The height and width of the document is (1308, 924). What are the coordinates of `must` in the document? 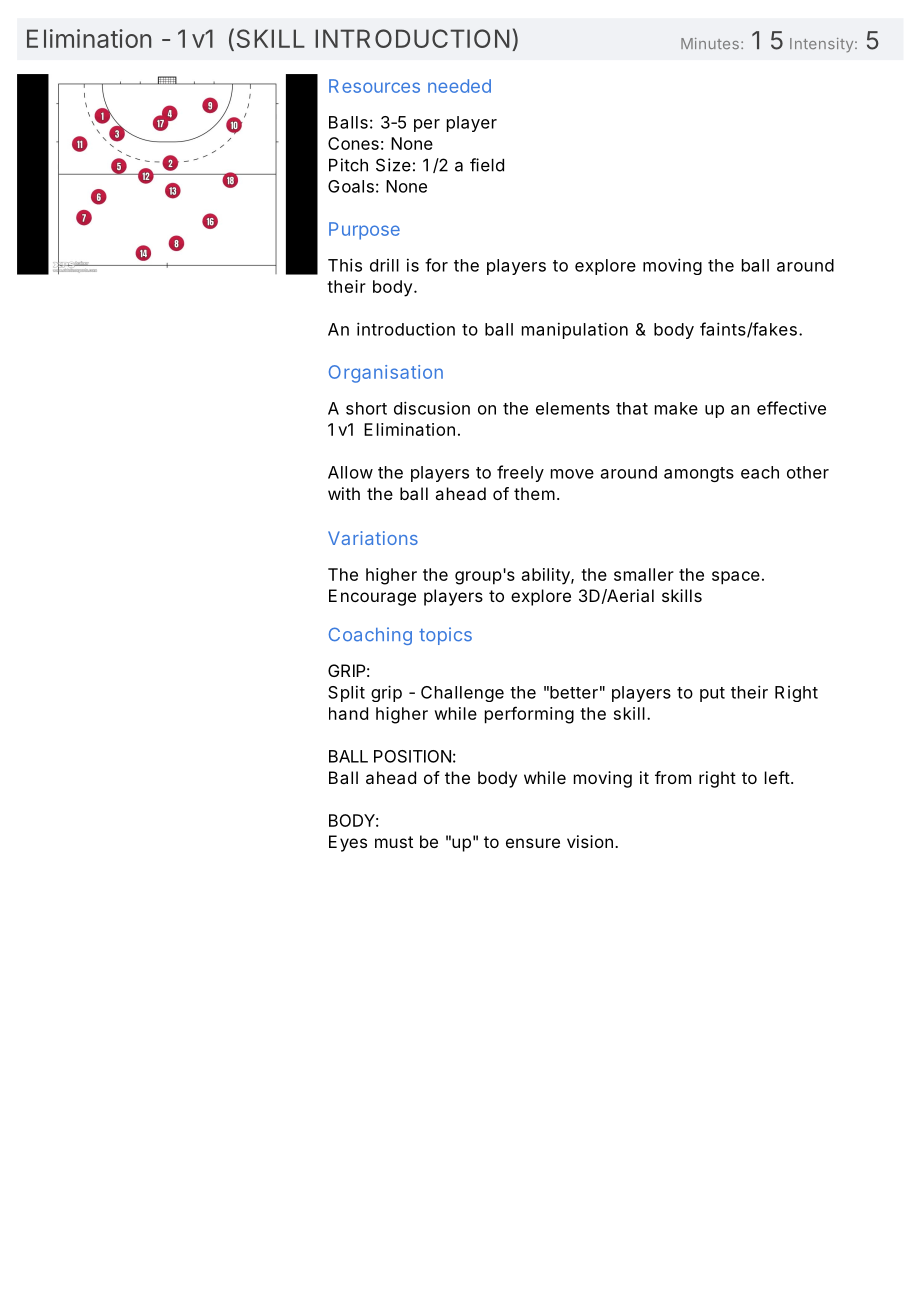 It's located at (394, 842).
